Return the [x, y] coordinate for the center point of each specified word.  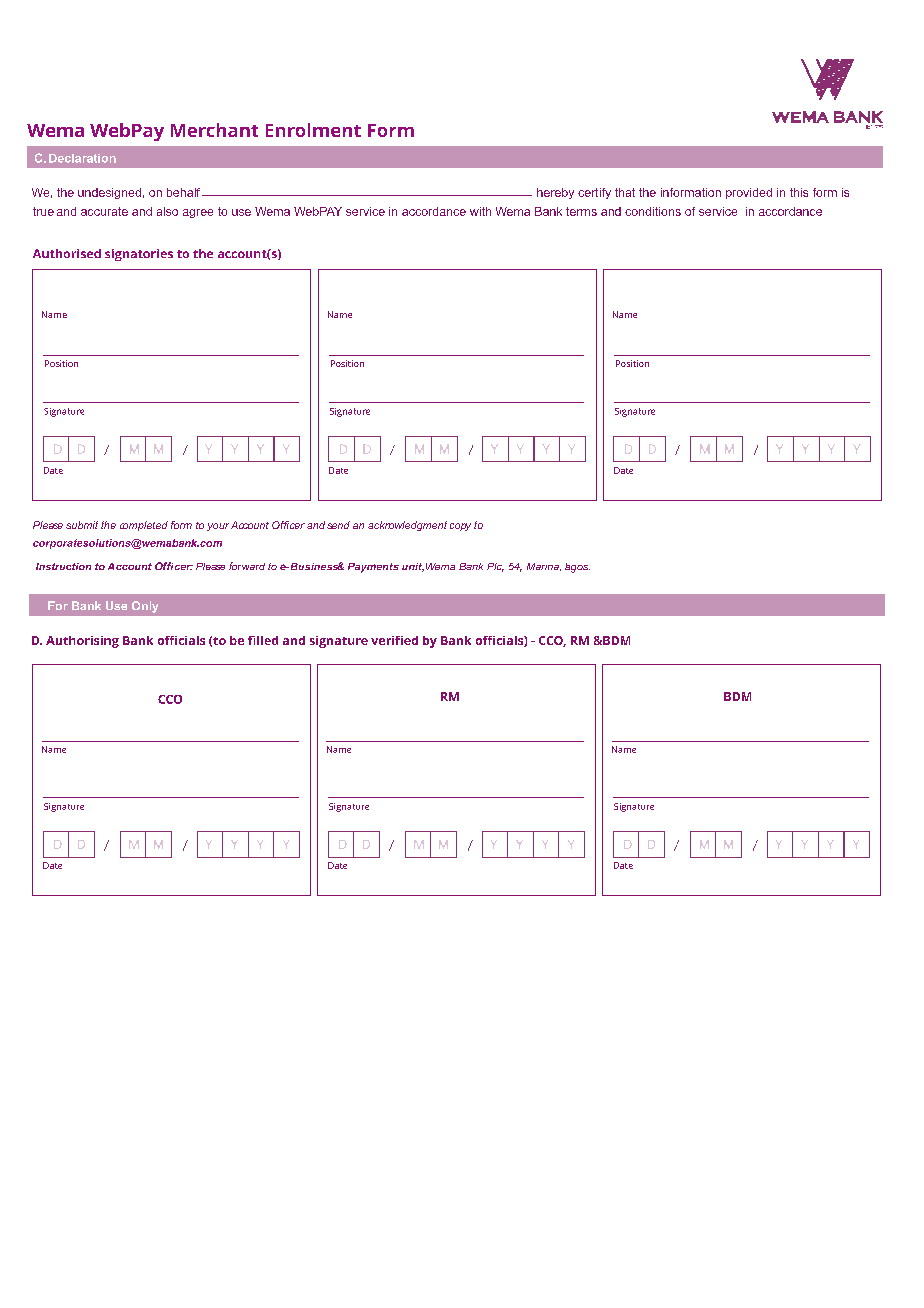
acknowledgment [407, 526]
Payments [373, 568]
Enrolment [313, 130]
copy [460, 527]
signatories [139, 255]
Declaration [82, 158]
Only [145, 607]
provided [749, 193]
